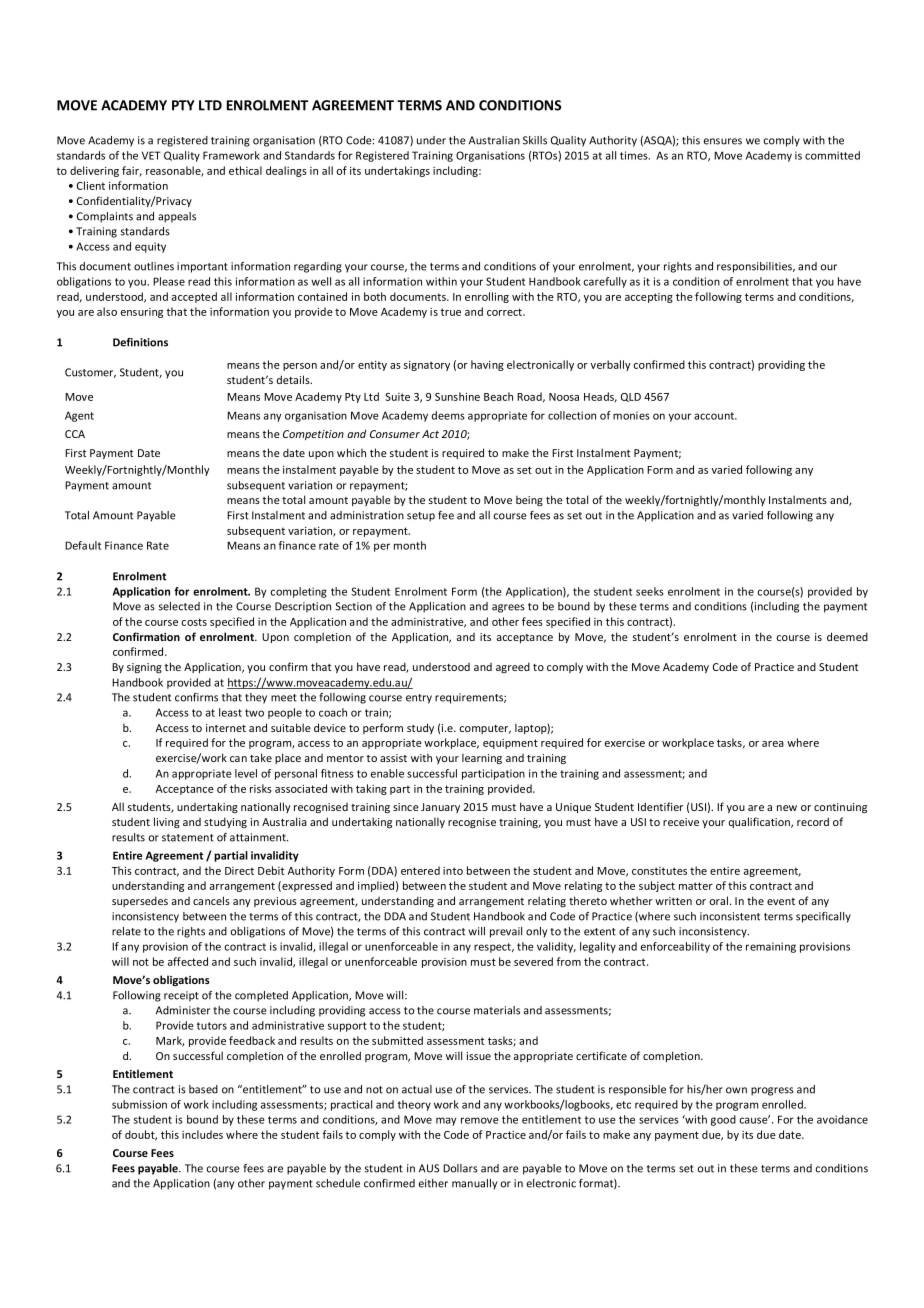 This screenshot has height=1308, width=924. Describe the element at coordinates (781, 901) in the screenshot. I see `event` at that location.
